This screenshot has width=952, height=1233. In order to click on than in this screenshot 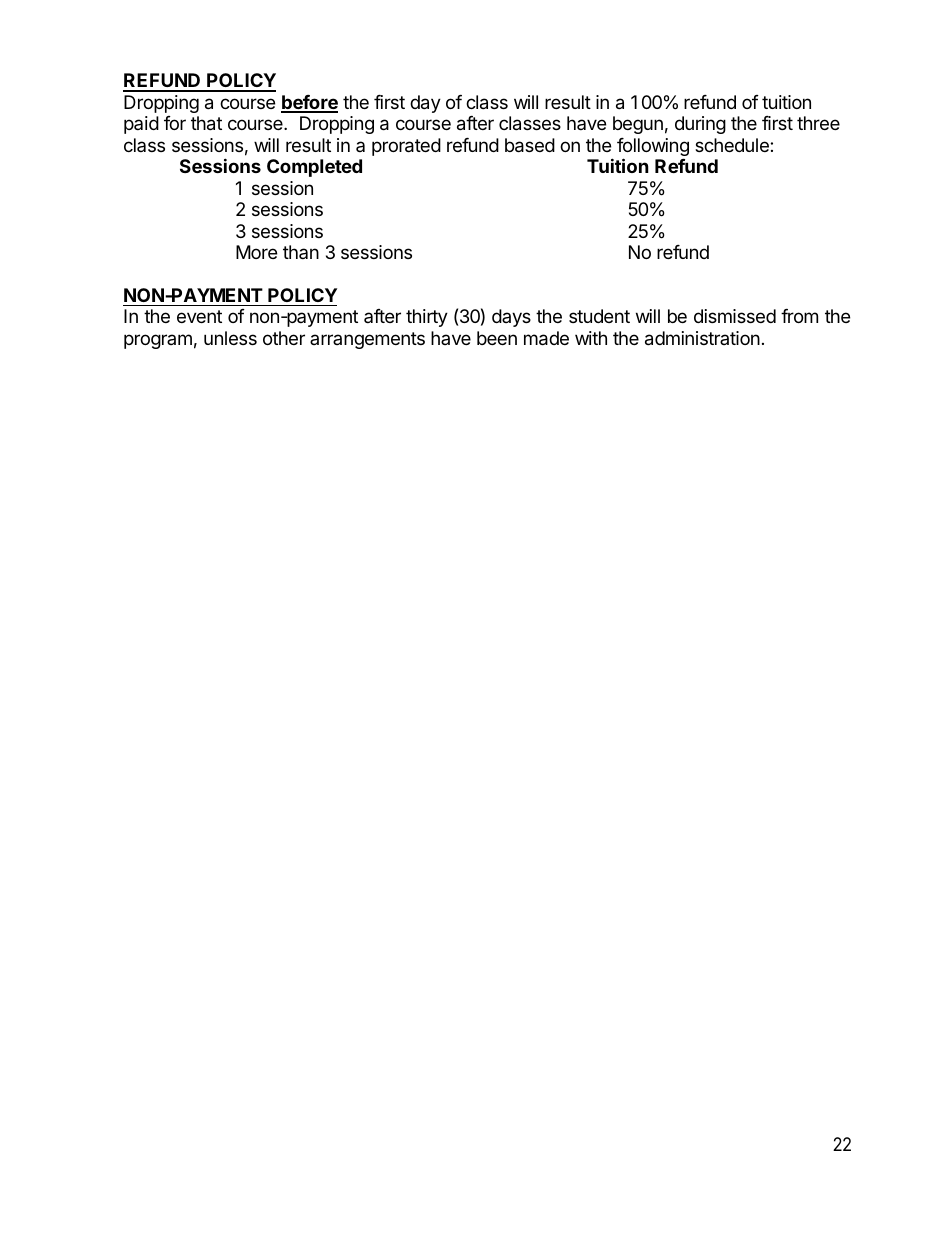, I will do `click(301, 252)`.
